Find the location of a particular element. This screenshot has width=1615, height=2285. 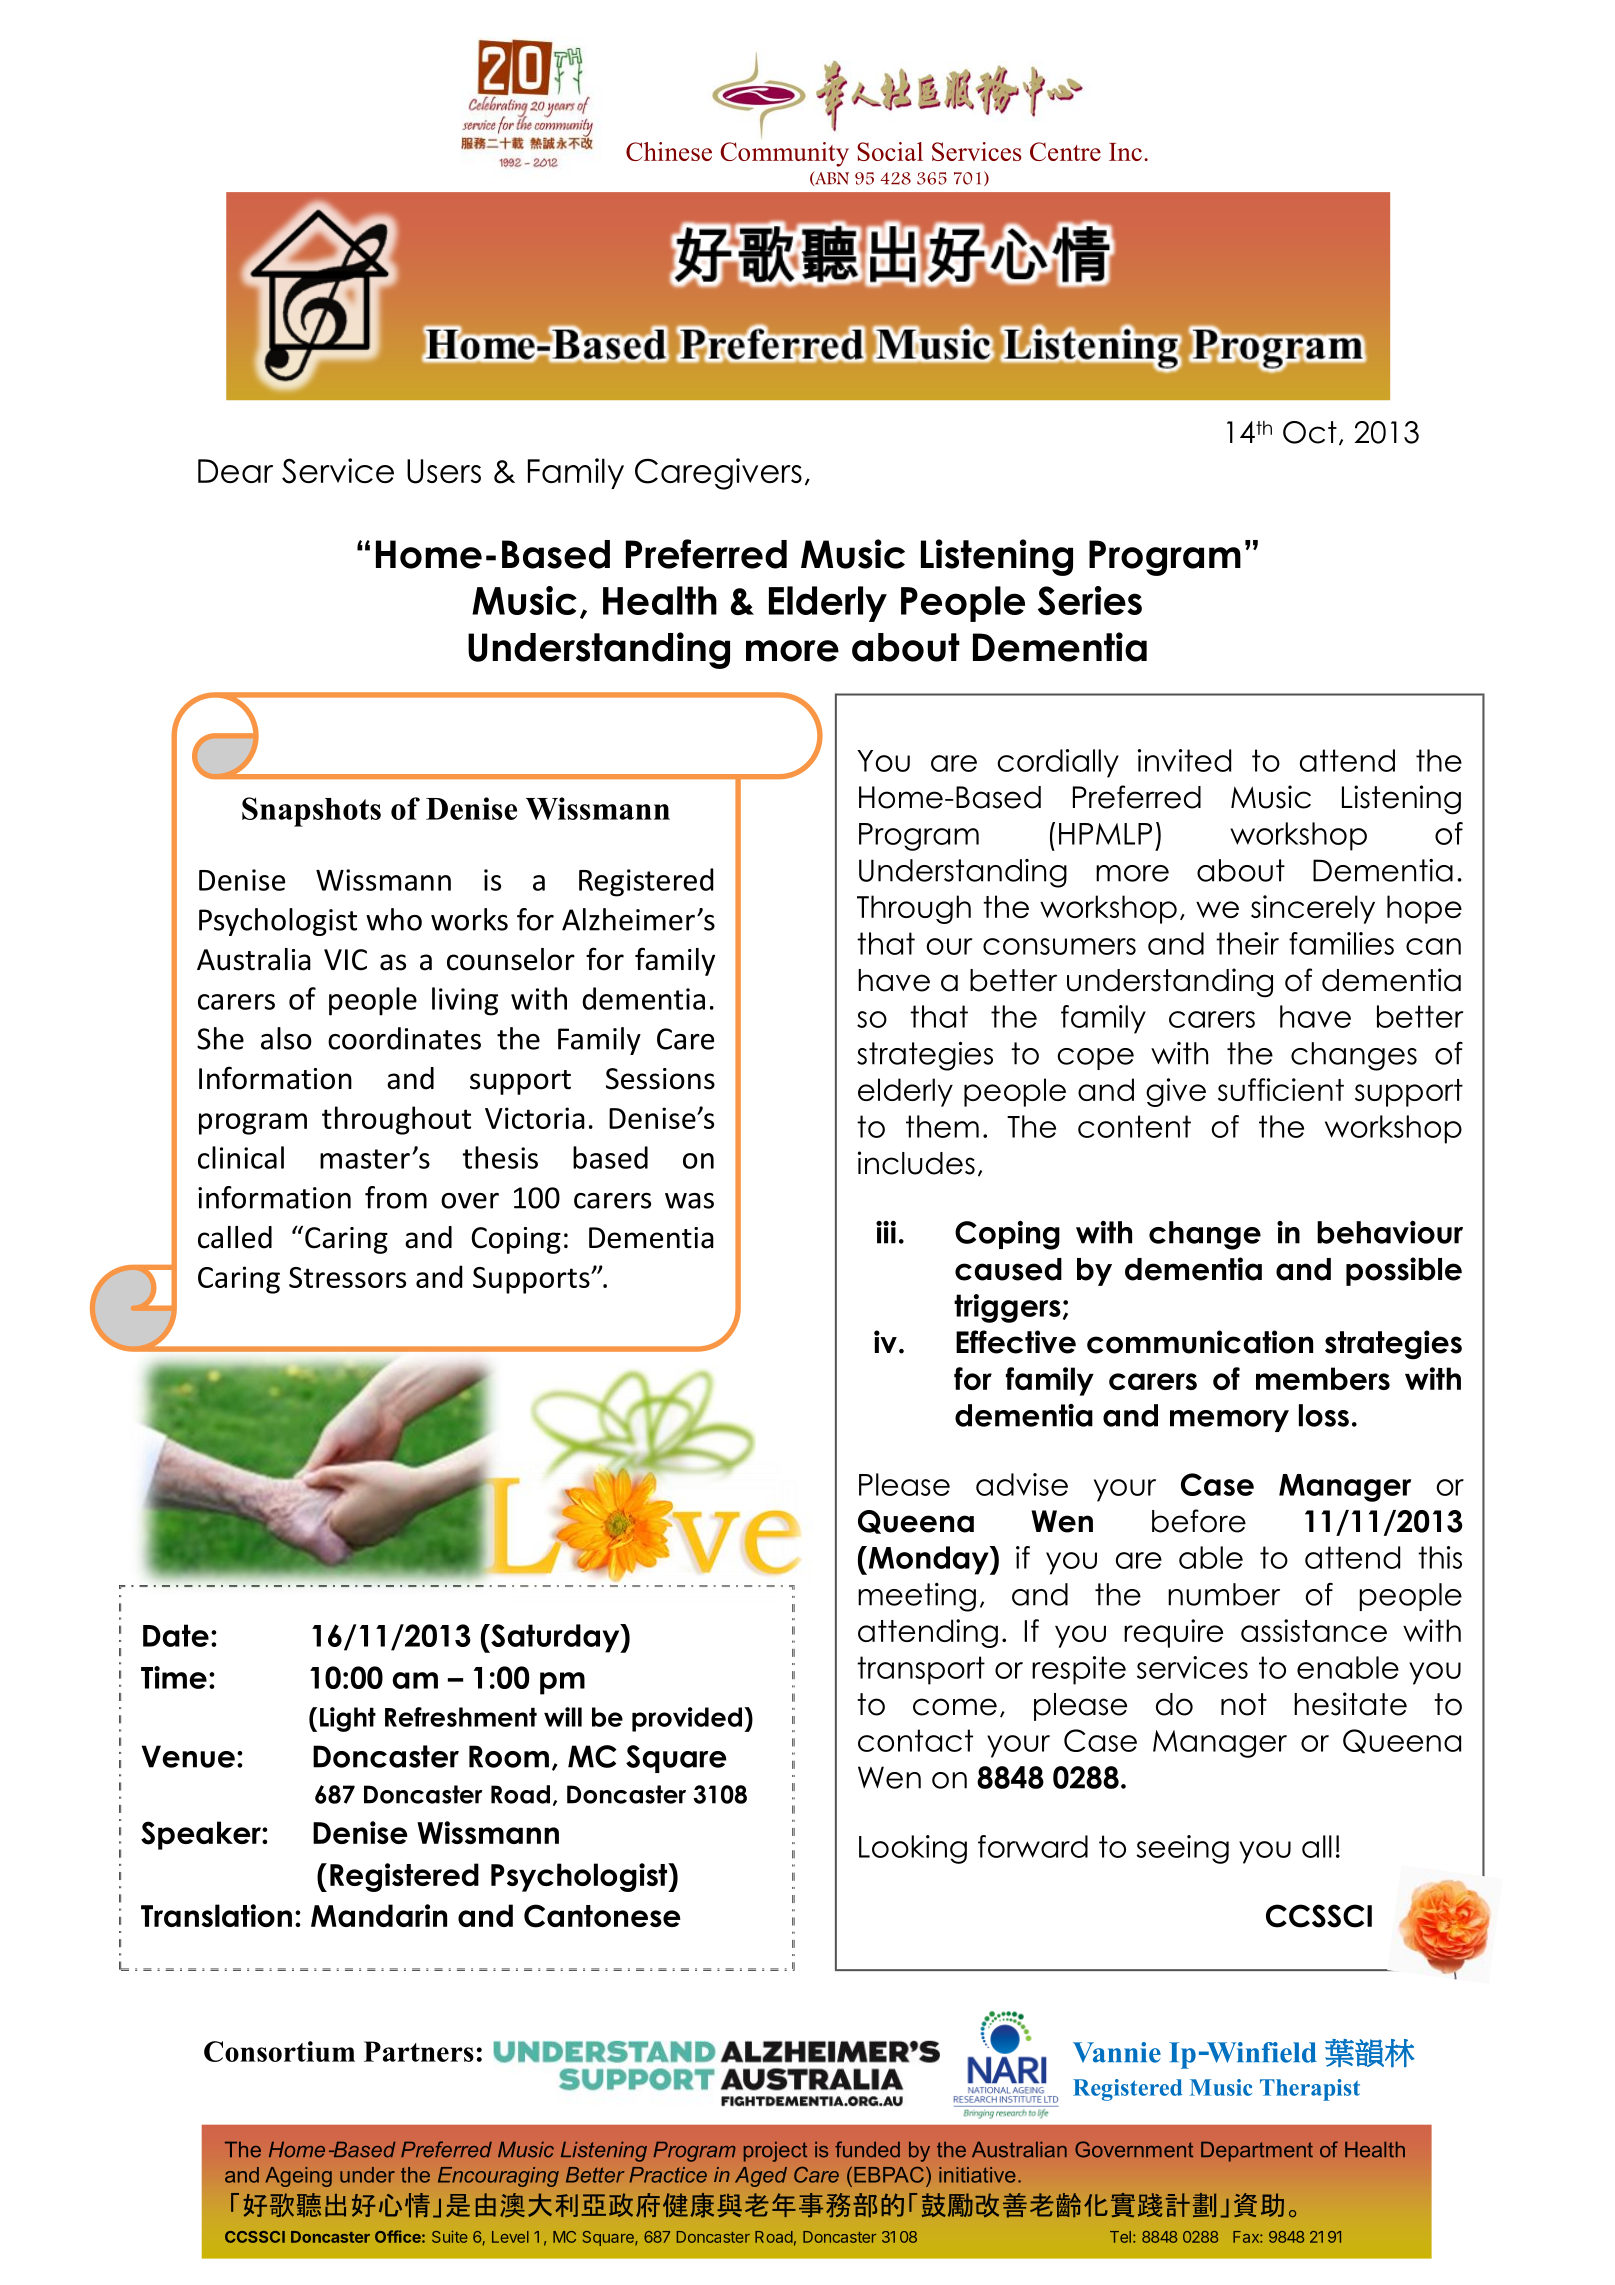

Community is located at coordinates (784, 154).
